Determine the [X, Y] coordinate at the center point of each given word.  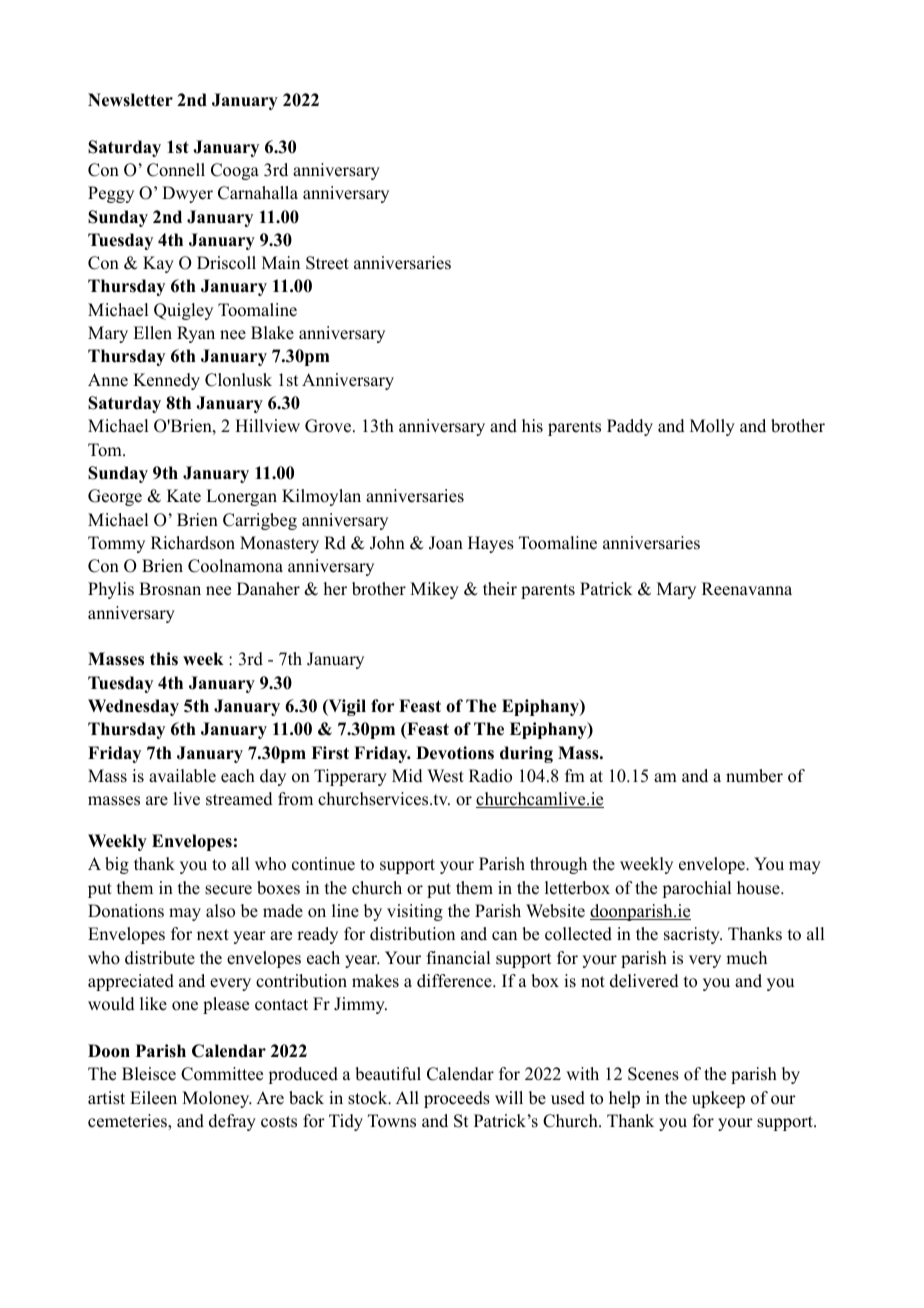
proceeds [457, 1099]
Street [327, 263]
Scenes [653, 1074]
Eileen [153, 1098]
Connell [176, 170]
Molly [712, 427]
